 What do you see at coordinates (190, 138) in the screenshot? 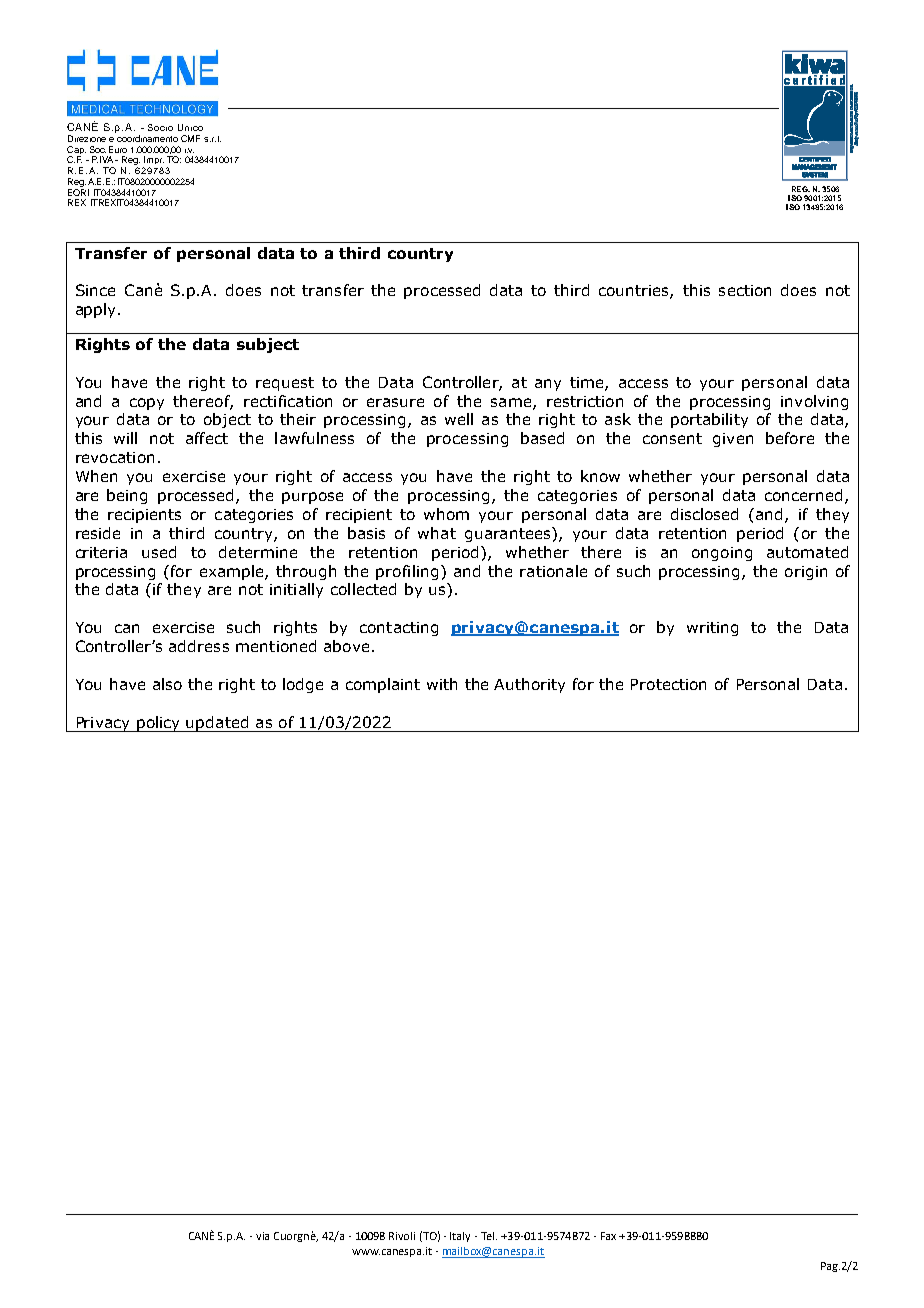
I see `CMF` at bounding box center [190, 138].
